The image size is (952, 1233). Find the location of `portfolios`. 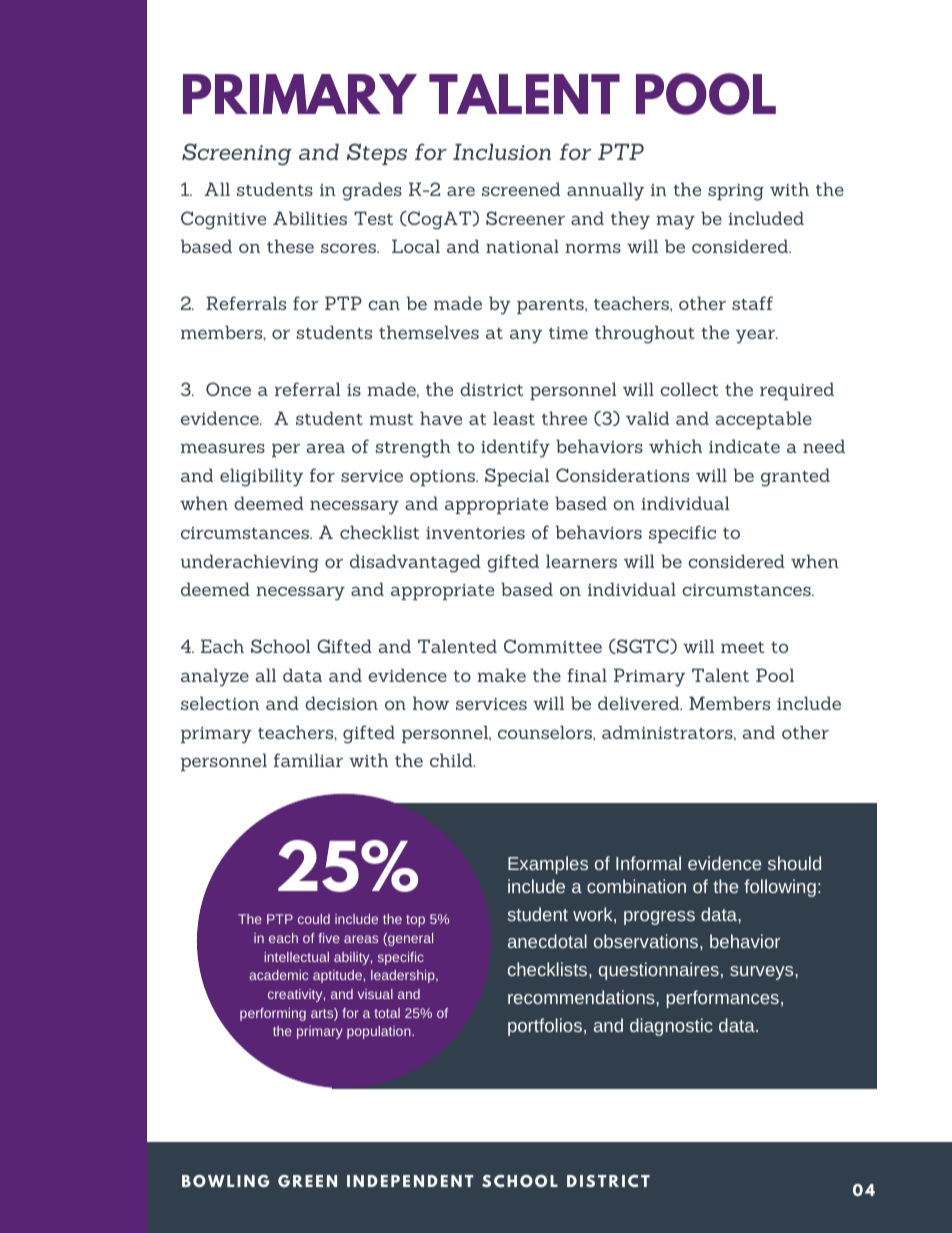

portfolios is located at coordinates (545, 1027).
